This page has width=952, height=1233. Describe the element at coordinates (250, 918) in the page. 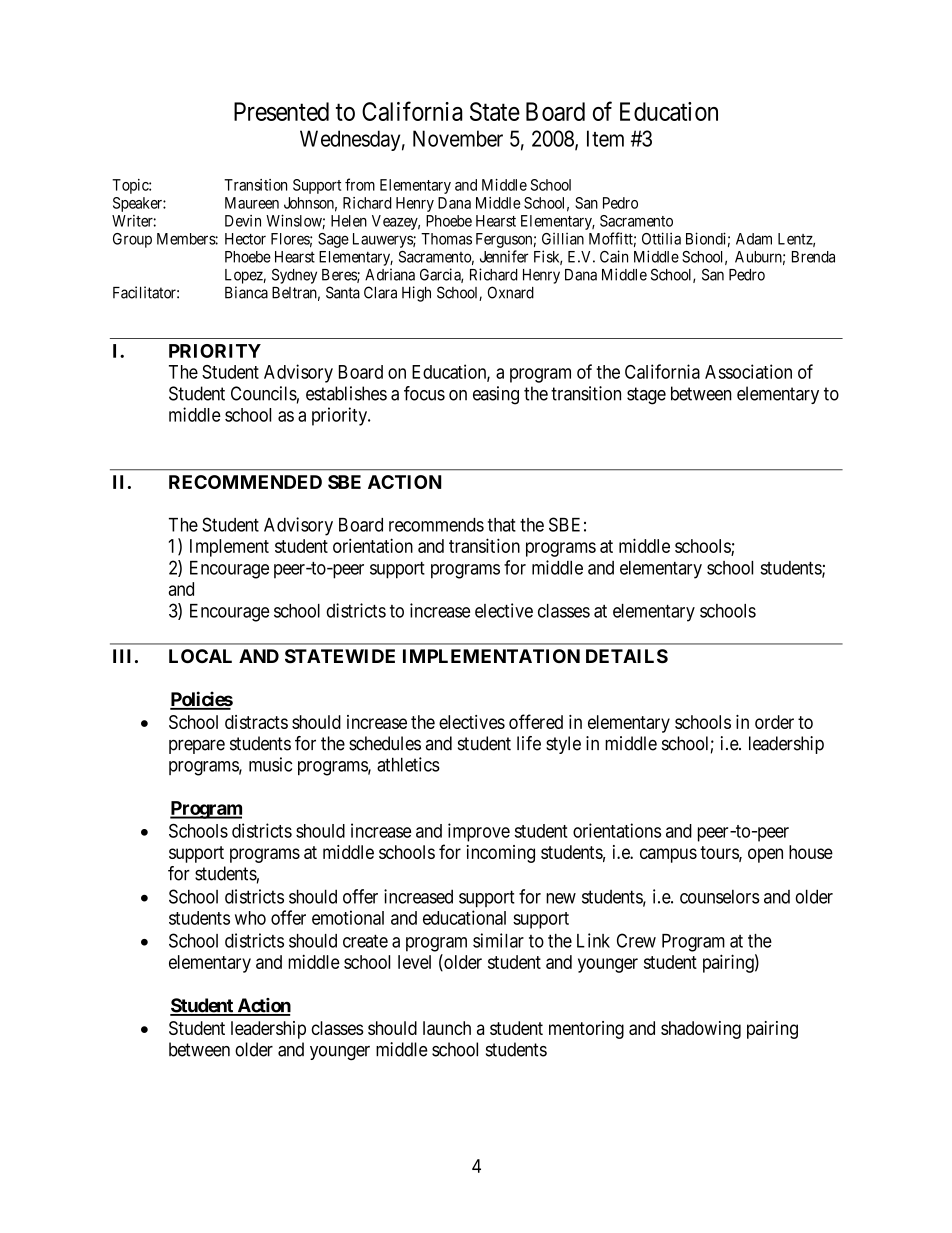

I see `who` at that location.
